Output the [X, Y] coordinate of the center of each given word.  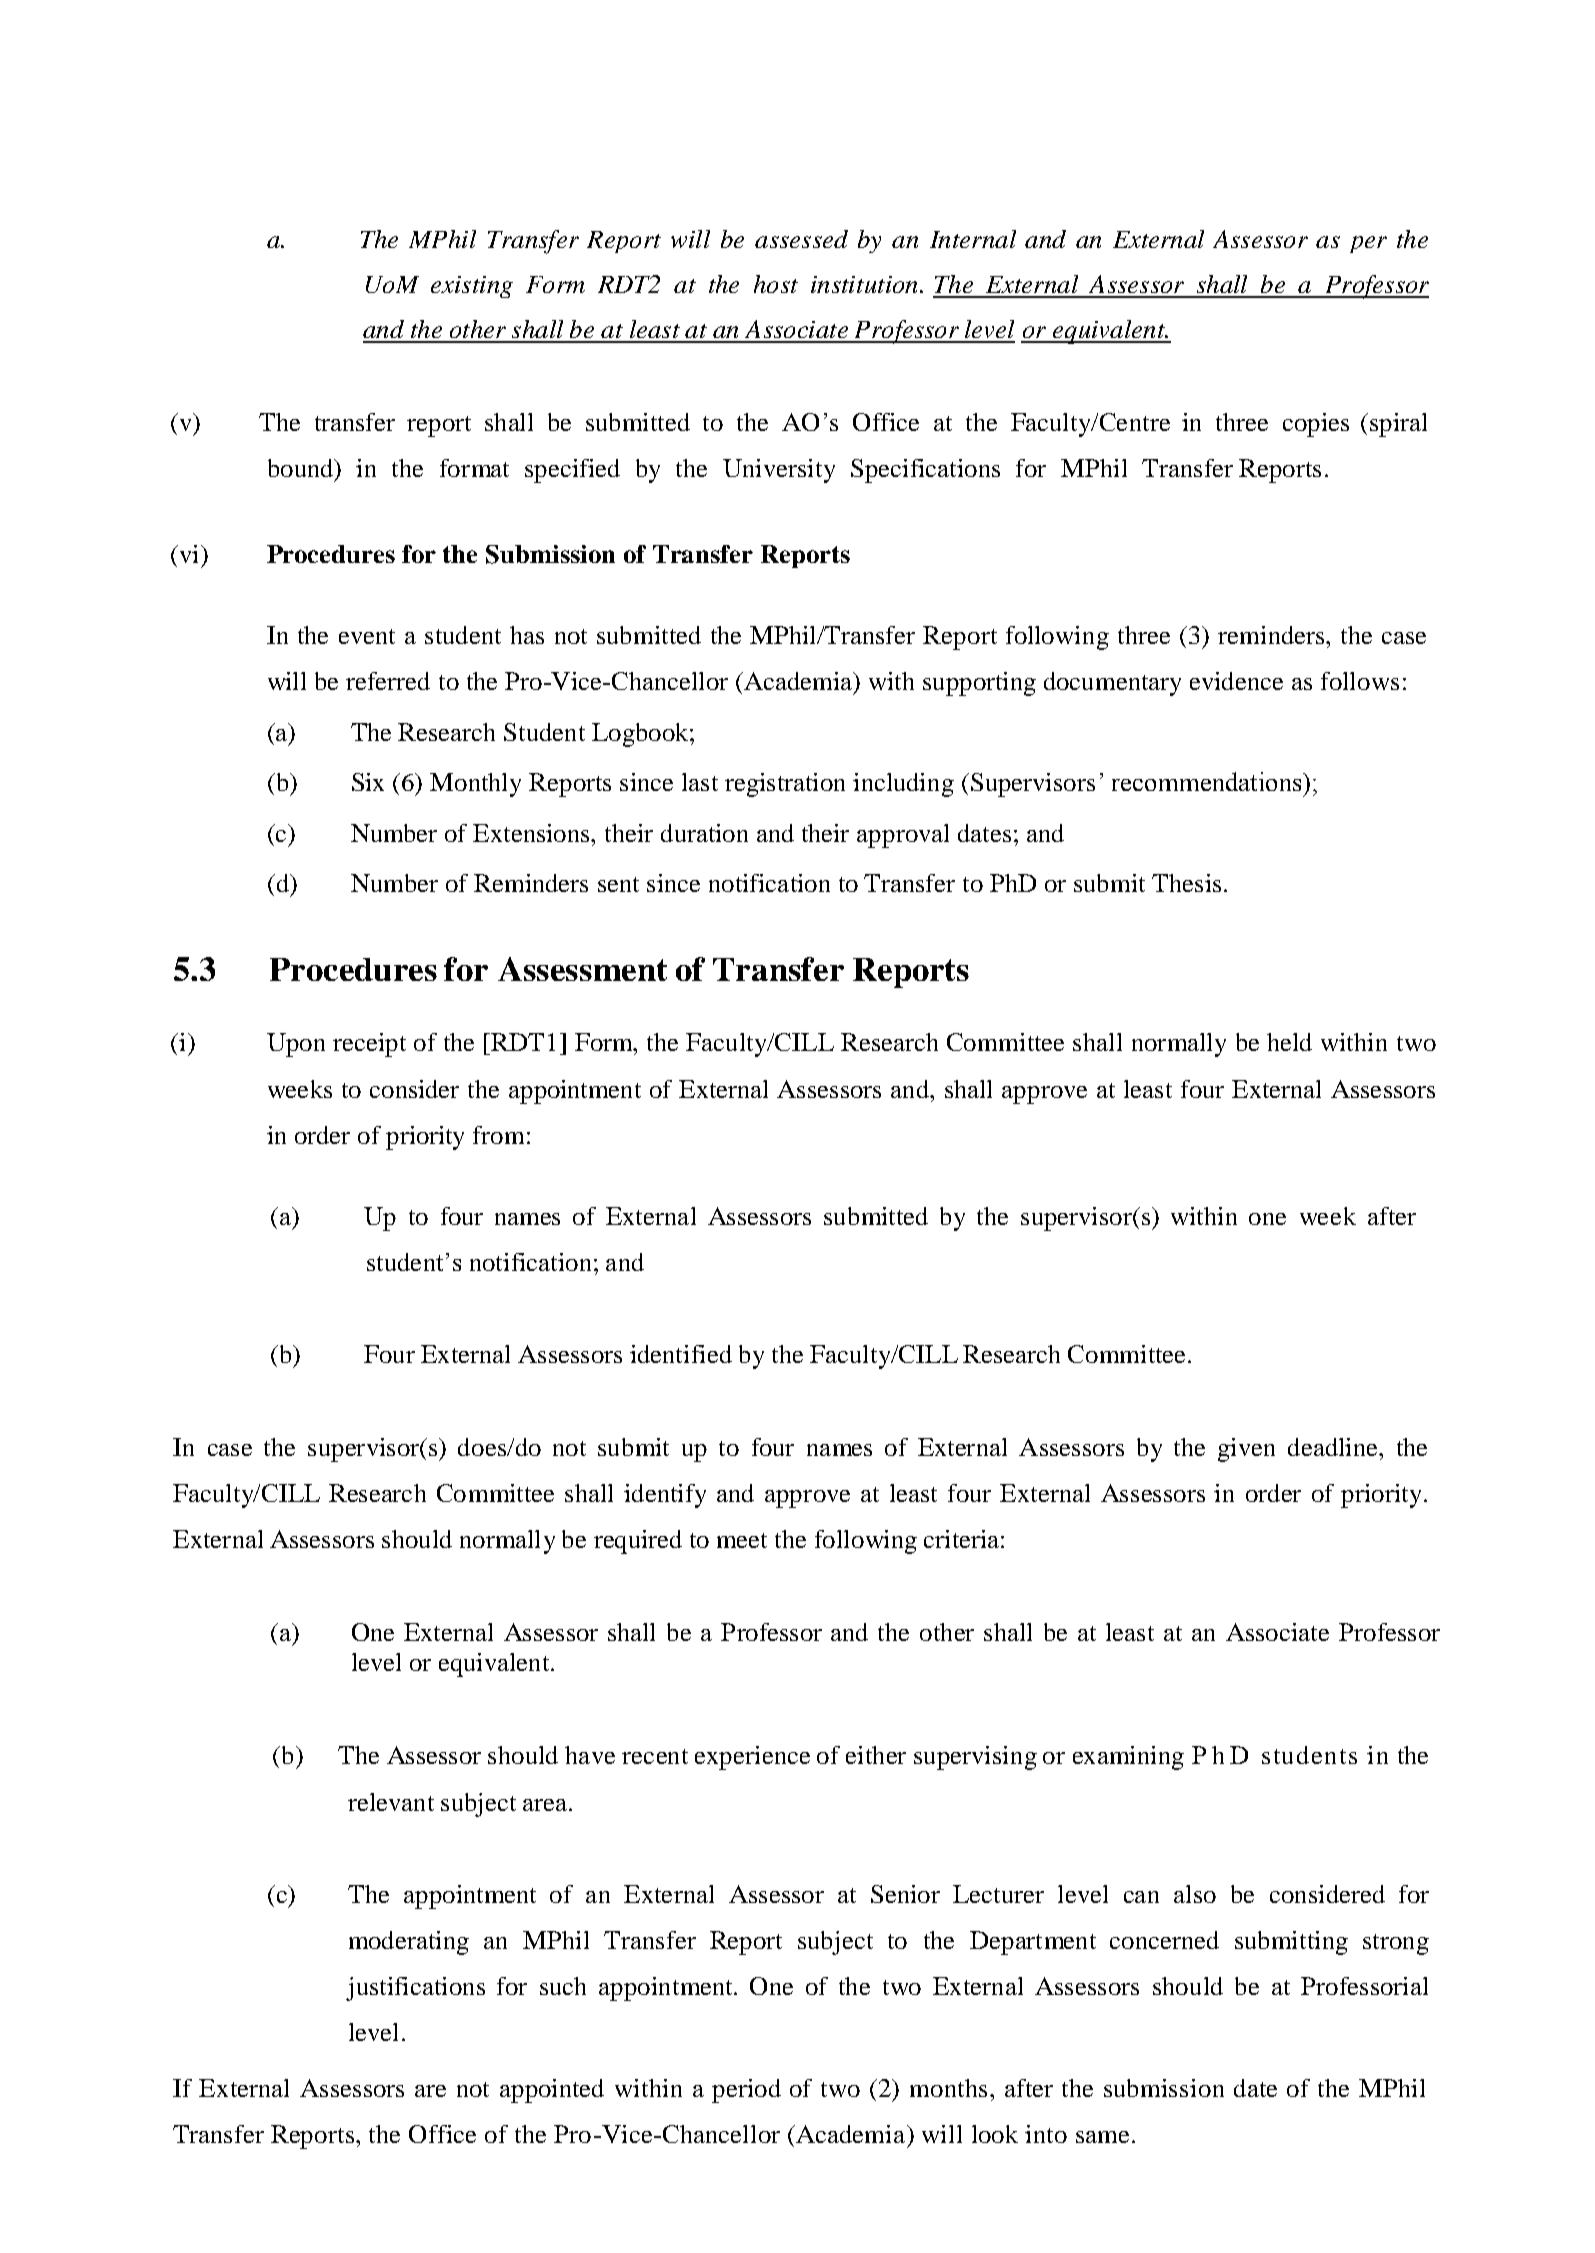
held [1289, 1042]
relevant [391, 1802]
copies [1316, 425]
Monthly [475, 785]
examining [1128, 1758]
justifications [415, 1989]
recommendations [1208, 781]
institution [866, 284]
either [876, 1755]
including [903, 785]
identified [681, 1354]
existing [472, 287]
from [498, 1135]
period [746, 2091]
